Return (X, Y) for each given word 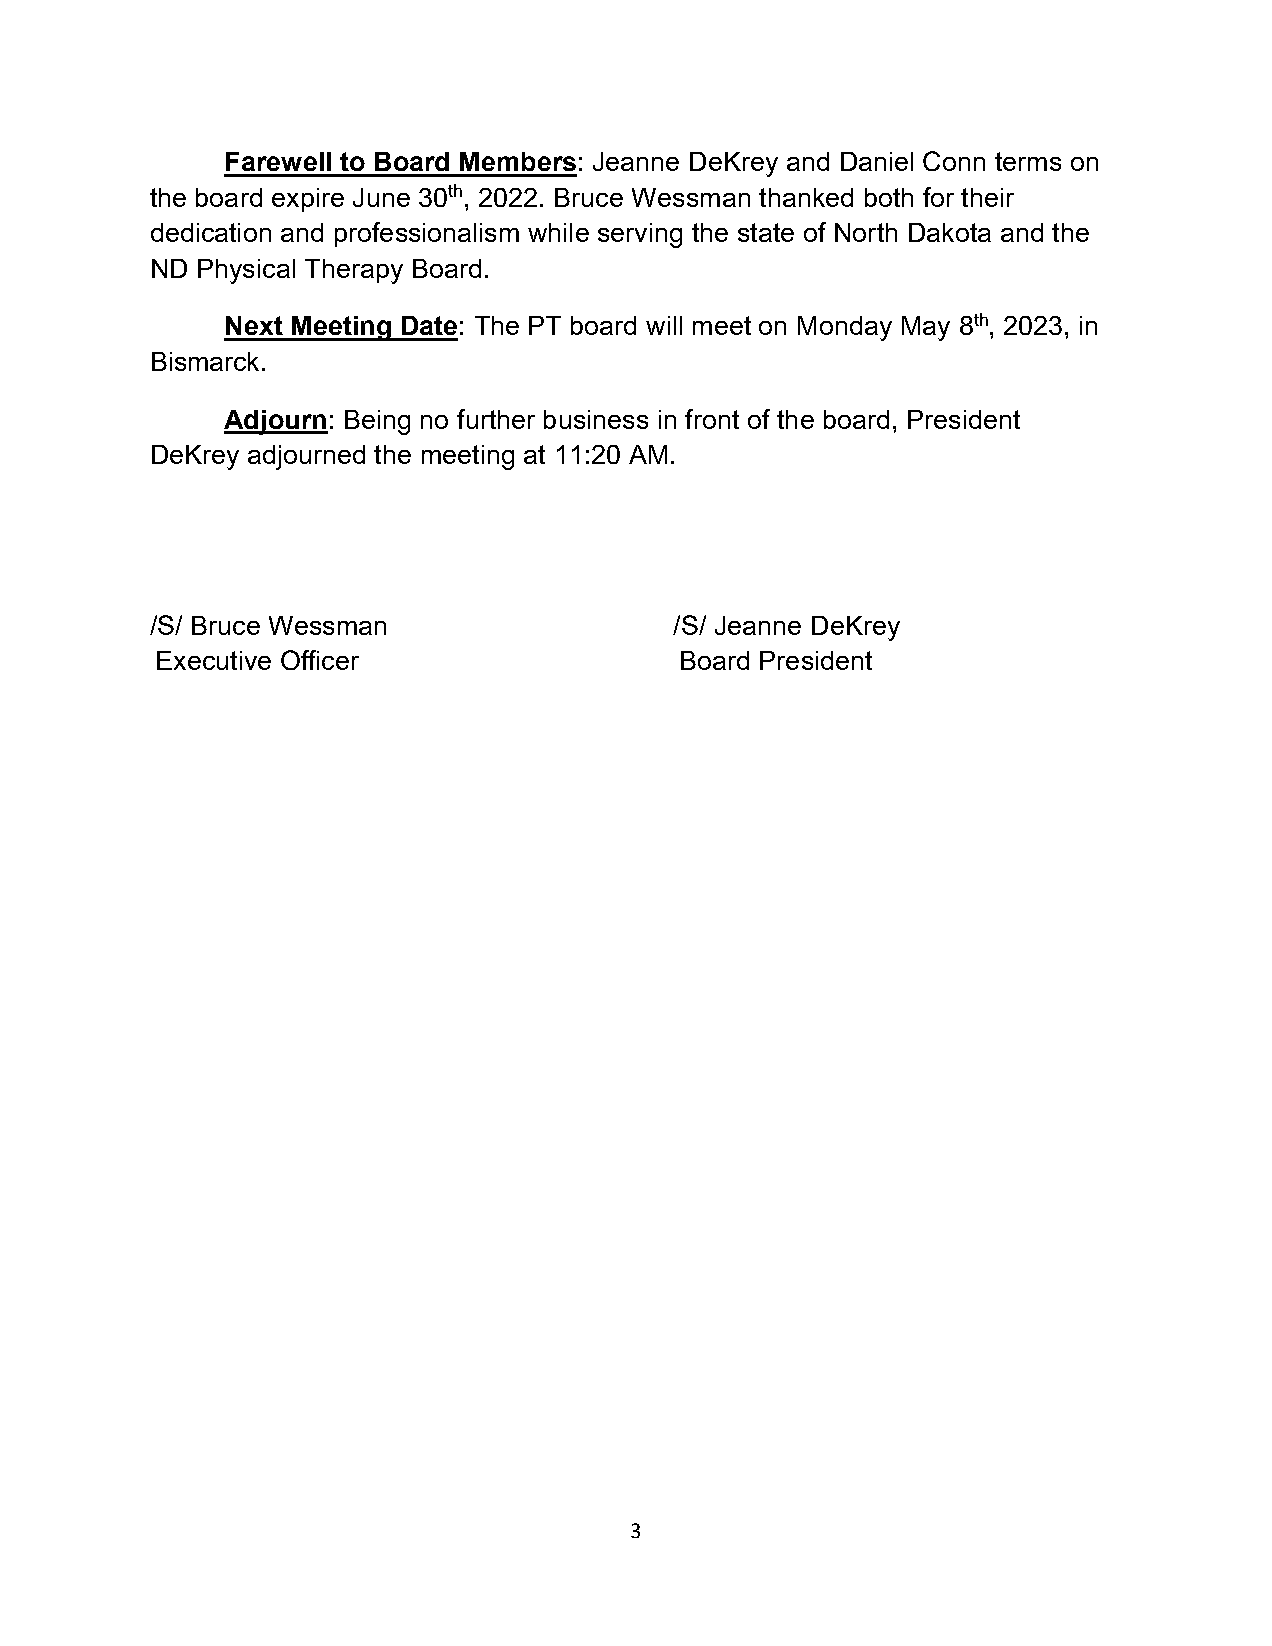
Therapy (354, 271)
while (558, 232)
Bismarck (207, 361)
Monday (845, 328)
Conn (954, 161)
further (496, 419)
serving (640, 235)
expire (308, 200)
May (926, 328)
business (596, 419)
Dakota (950, 232)
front (712, 419)
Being (377, 422)
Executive (214, 660)
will (664, 325)
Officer (320, 660)
